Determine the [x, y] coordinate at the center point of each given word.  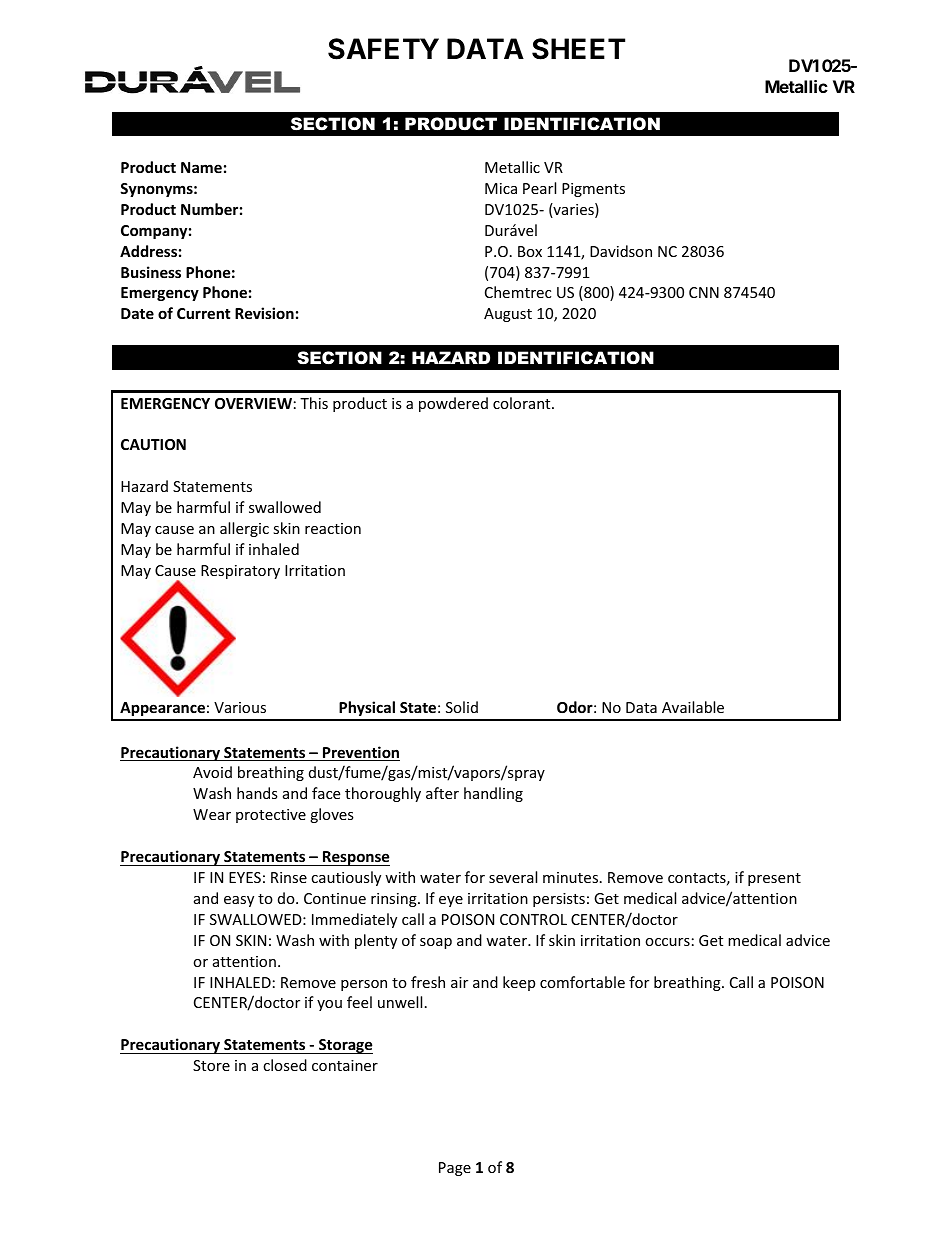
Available [693, 707]
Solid [462, 707]
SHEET [578, 49]
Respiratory [240, 572]
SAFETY [383, 49]
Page [455, 1169]
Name [201, 167]
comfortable [582, 982]
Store [211, 1065]
